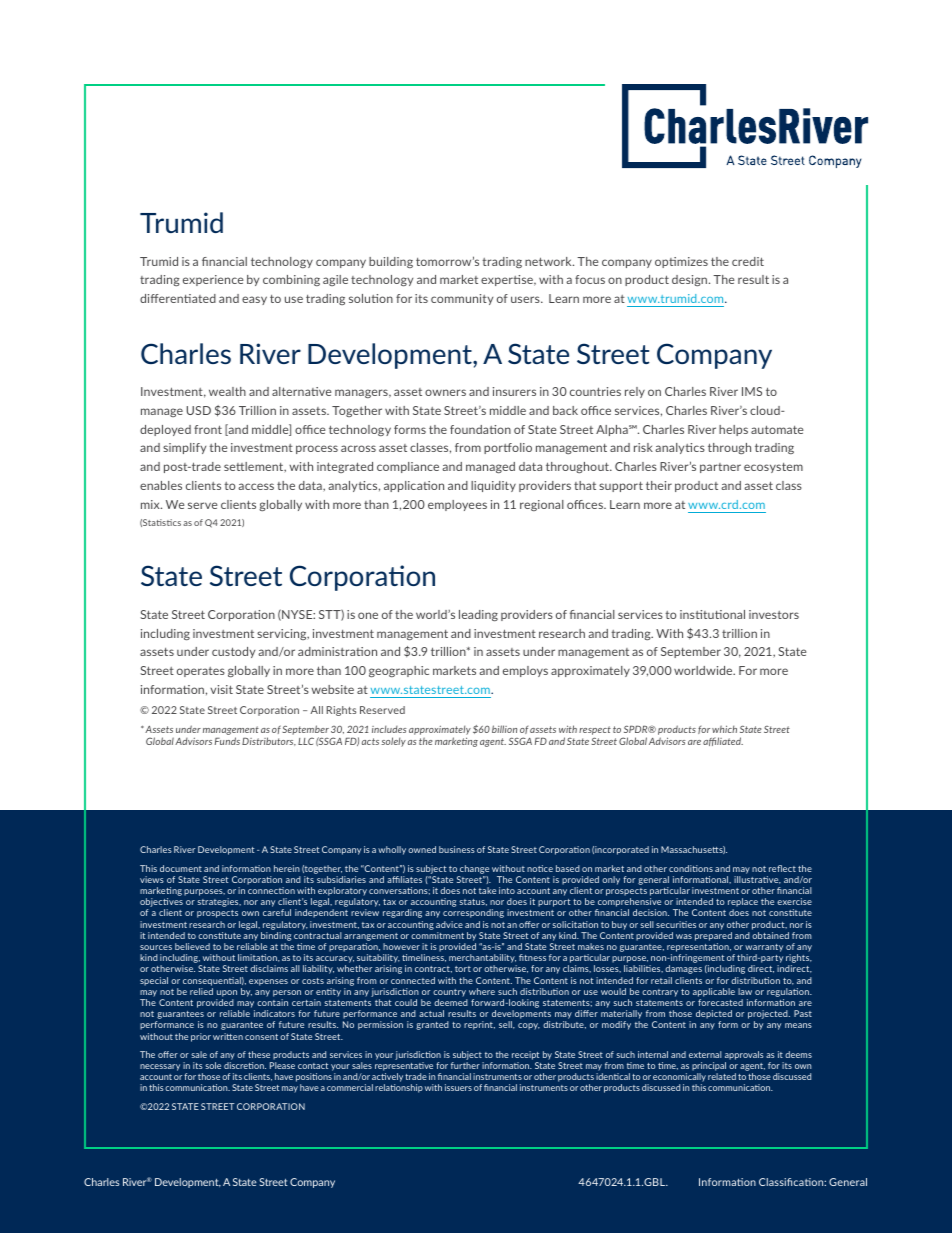  What do you see at coordinates (245, 1065) in the screenshot?
I see `discretion` at bounding box center [245, 1065].
